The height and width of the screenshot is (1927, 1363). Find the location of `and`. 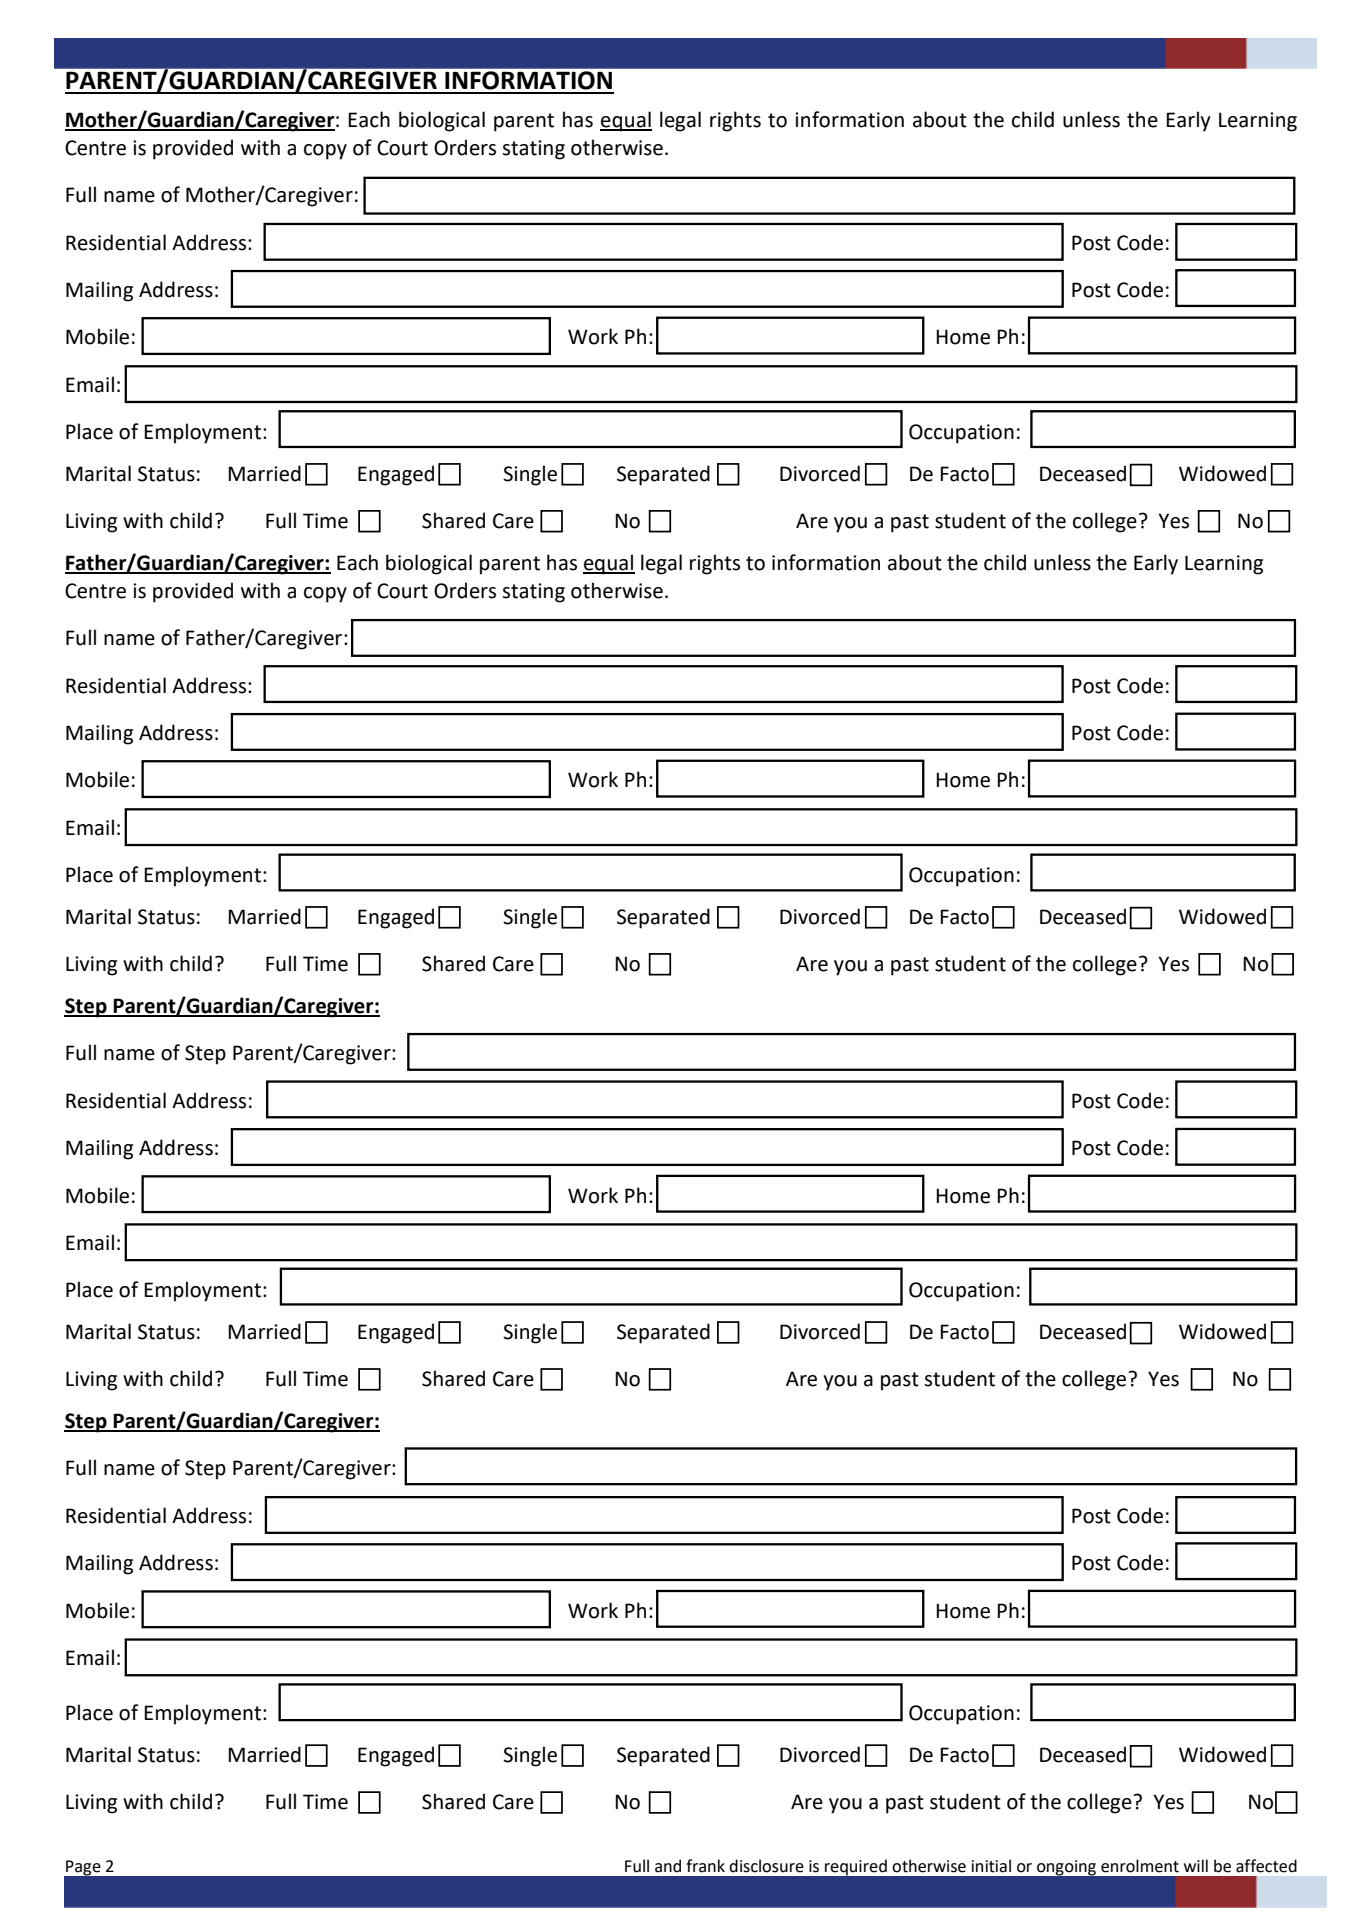

and is located at coordinates (668, 1866).
